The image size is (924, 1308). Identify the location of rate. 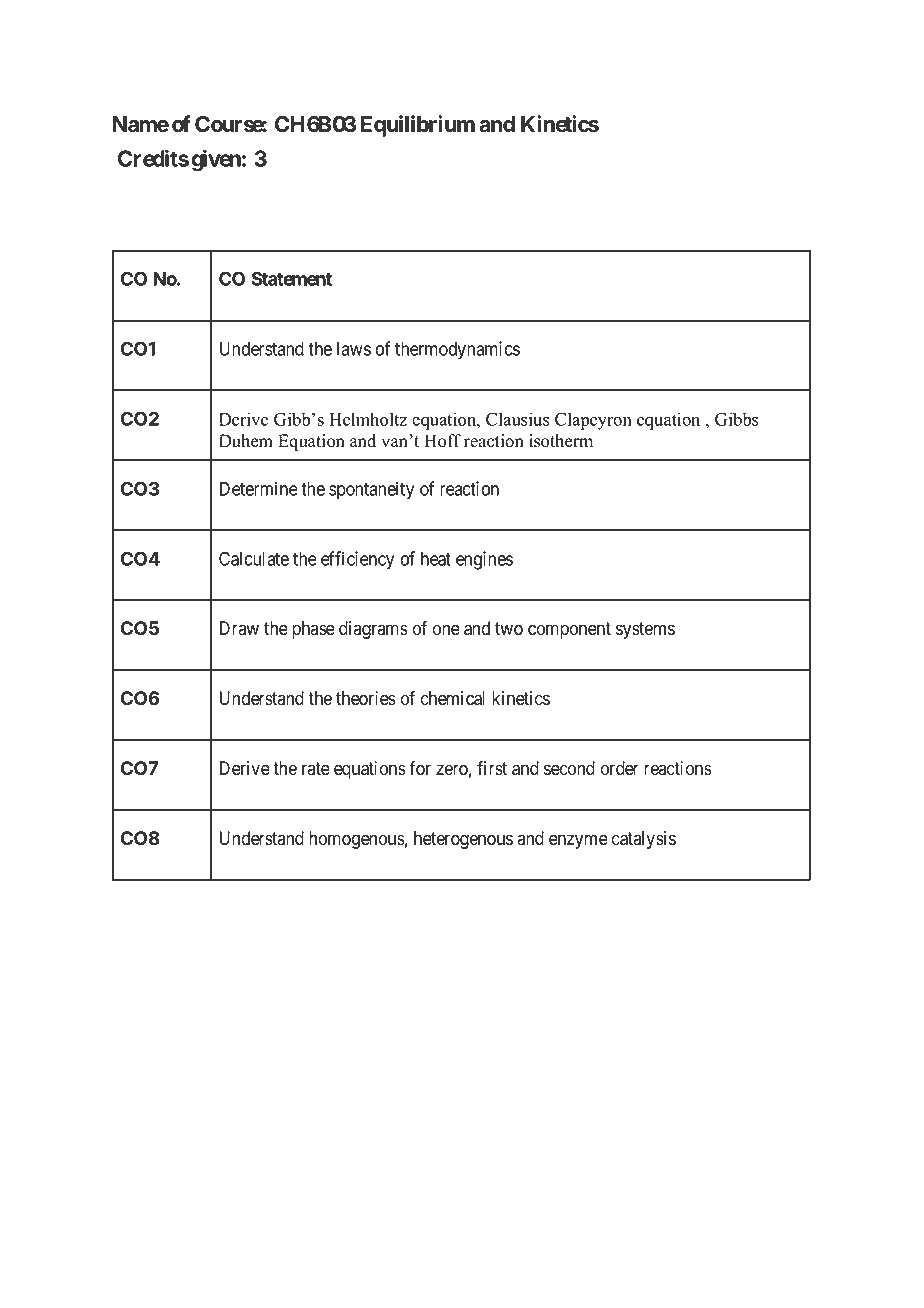
(316, 769).
